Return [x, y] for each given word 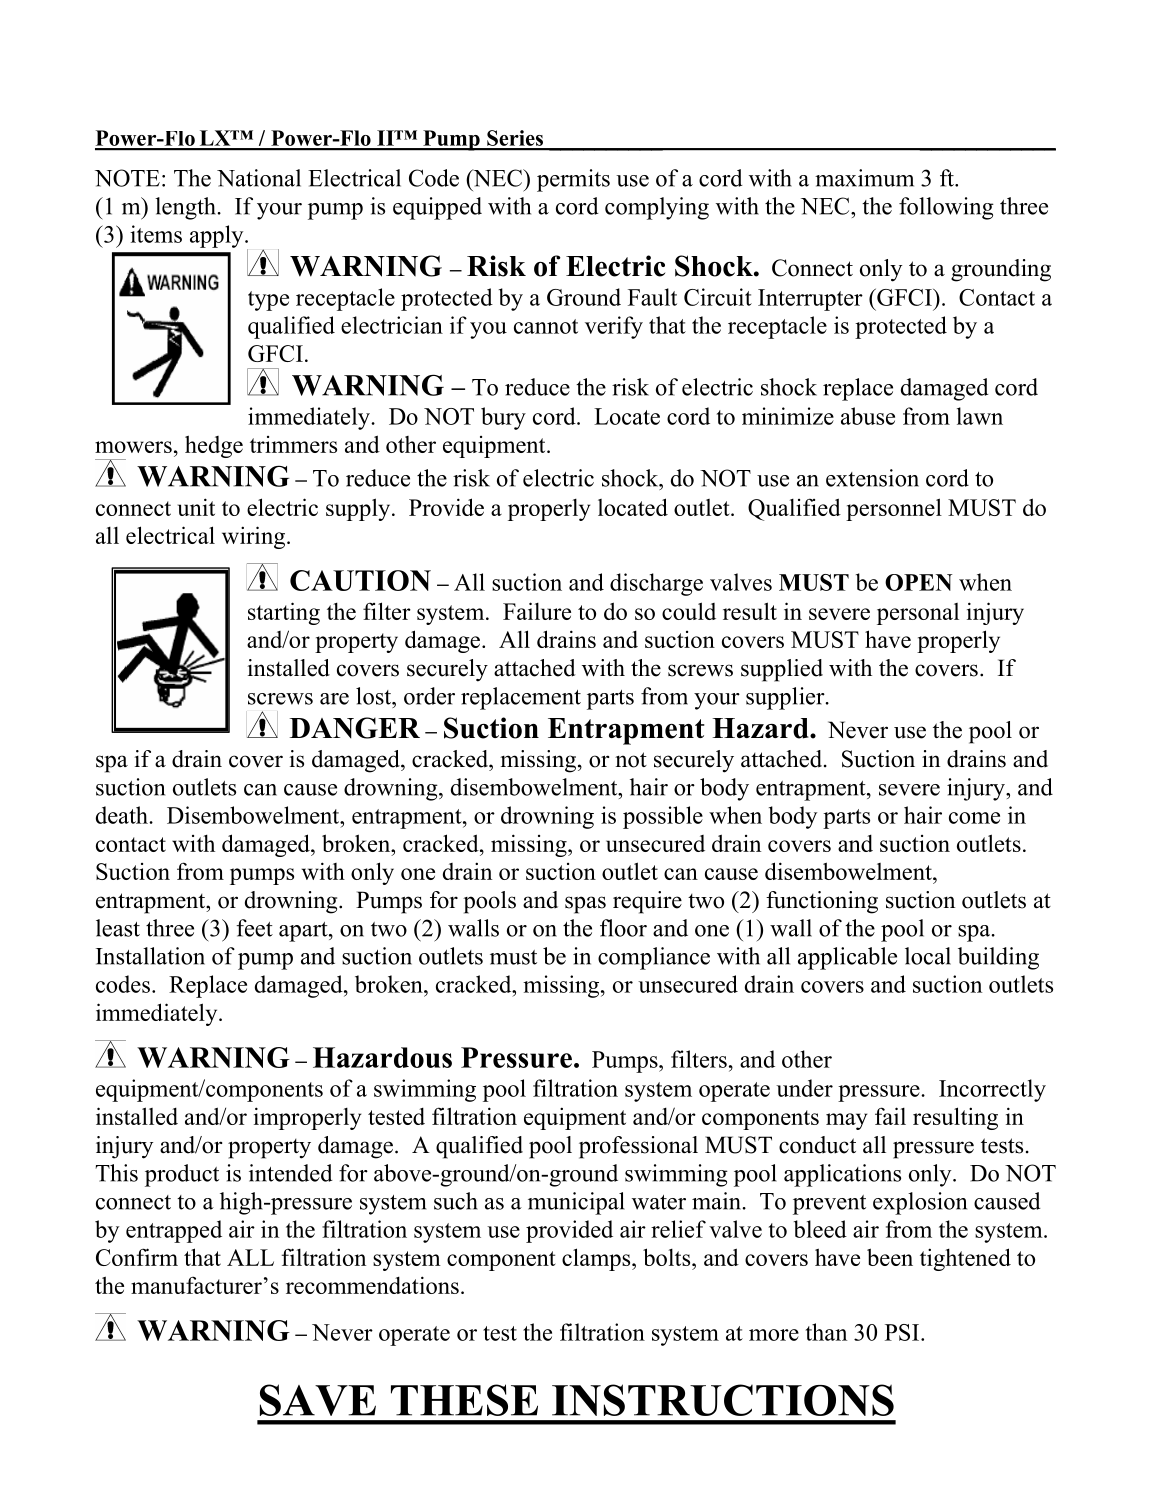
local [928, 956]
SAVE [318, 1400]
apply [218, 236]
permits [573, 180]
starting [284, 613]
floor [623, 928]
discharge [656, 584]
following [946, 208]
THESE [464, 1400]
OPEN [918, 582]
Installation [150, 956]
